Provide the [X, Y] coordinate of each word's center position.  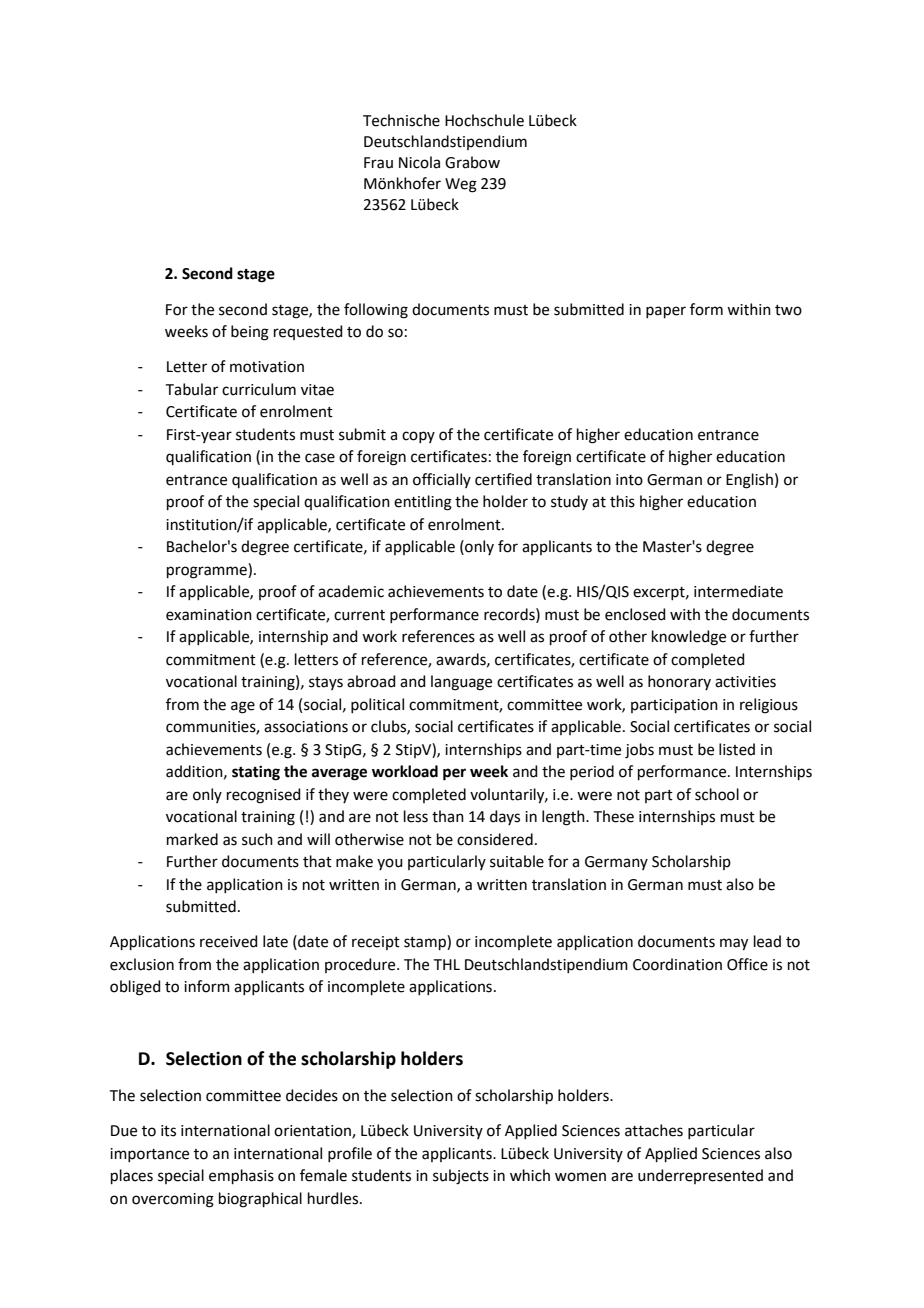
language [461, 683]
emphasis [241, 1176]
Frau [378, 163]
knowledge [689, 638]
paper [666, 312]
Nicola [419, 162]
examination [209, 615]
